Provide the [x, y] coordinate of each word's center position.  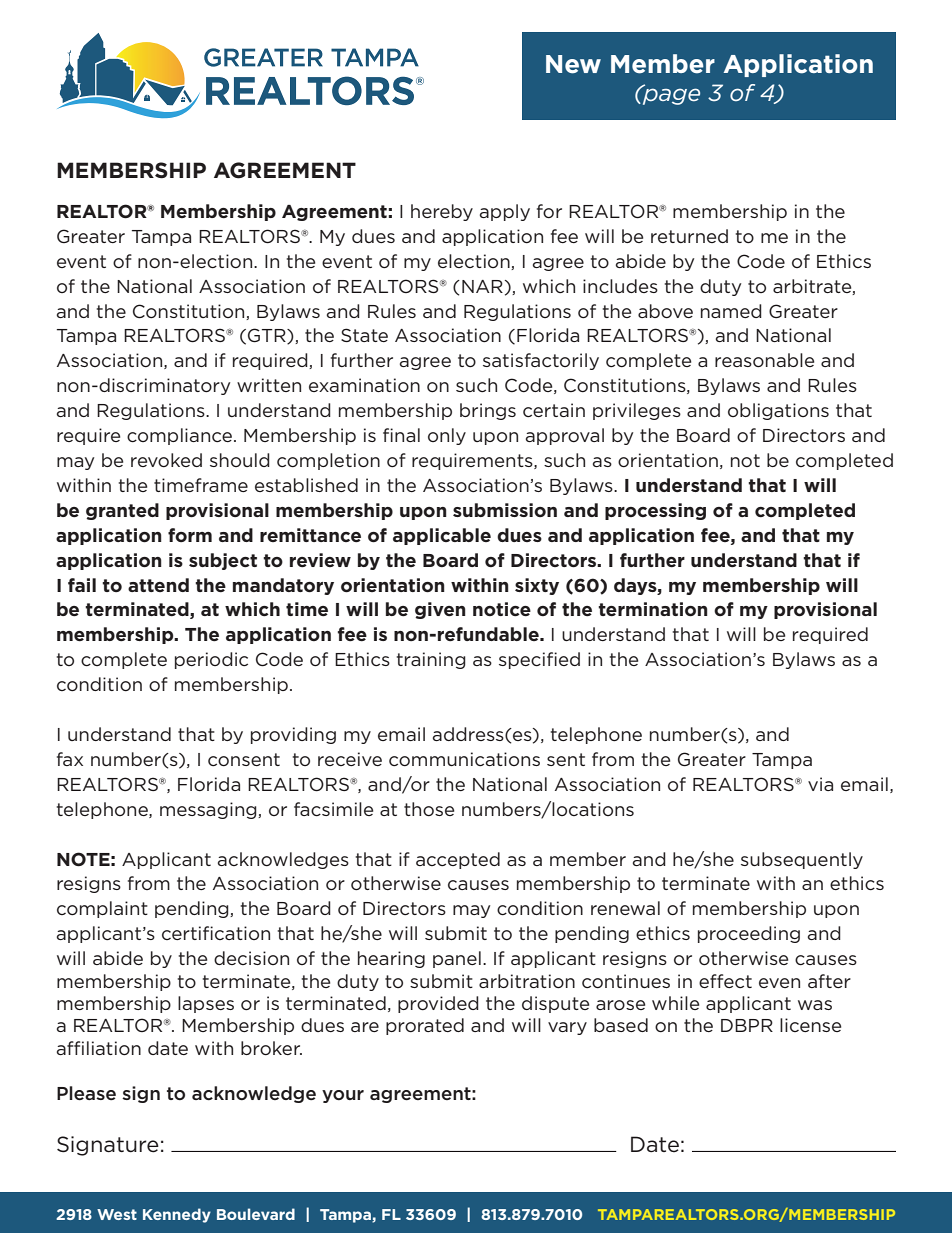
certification [216, 933]
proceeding [749, 934]
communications [464, 759]
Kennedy [177, 1215]
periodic [211, 660]
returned [689, 236]
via [820, 784]
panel [457, 959]
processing [655, 511]
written [269, 385]
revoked [166, 460]
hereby [442, 212]
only [447, 436]
